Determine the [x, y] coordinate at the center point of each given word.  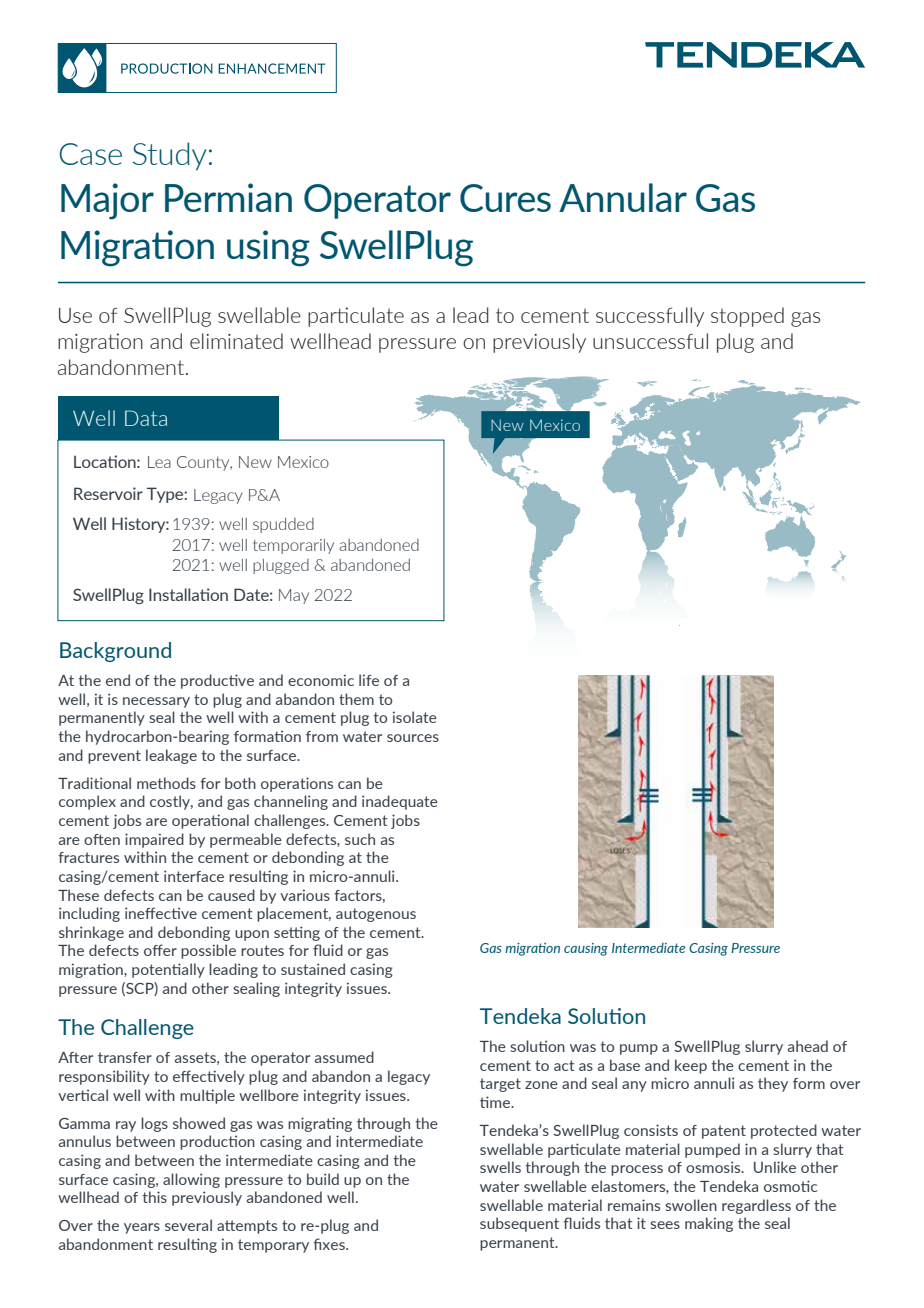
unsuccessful [650, 341]
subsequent [519, 1224]
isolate [415, 717]
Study [170, 156]
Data [146, 418]
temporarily [293, 546]
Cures [505, 198]
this [154, 1197]
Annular [623, 197]
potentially [168, 970]
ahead [808, 1046]
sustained [313, 969]
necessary [156, 702]
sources [413, 738]
